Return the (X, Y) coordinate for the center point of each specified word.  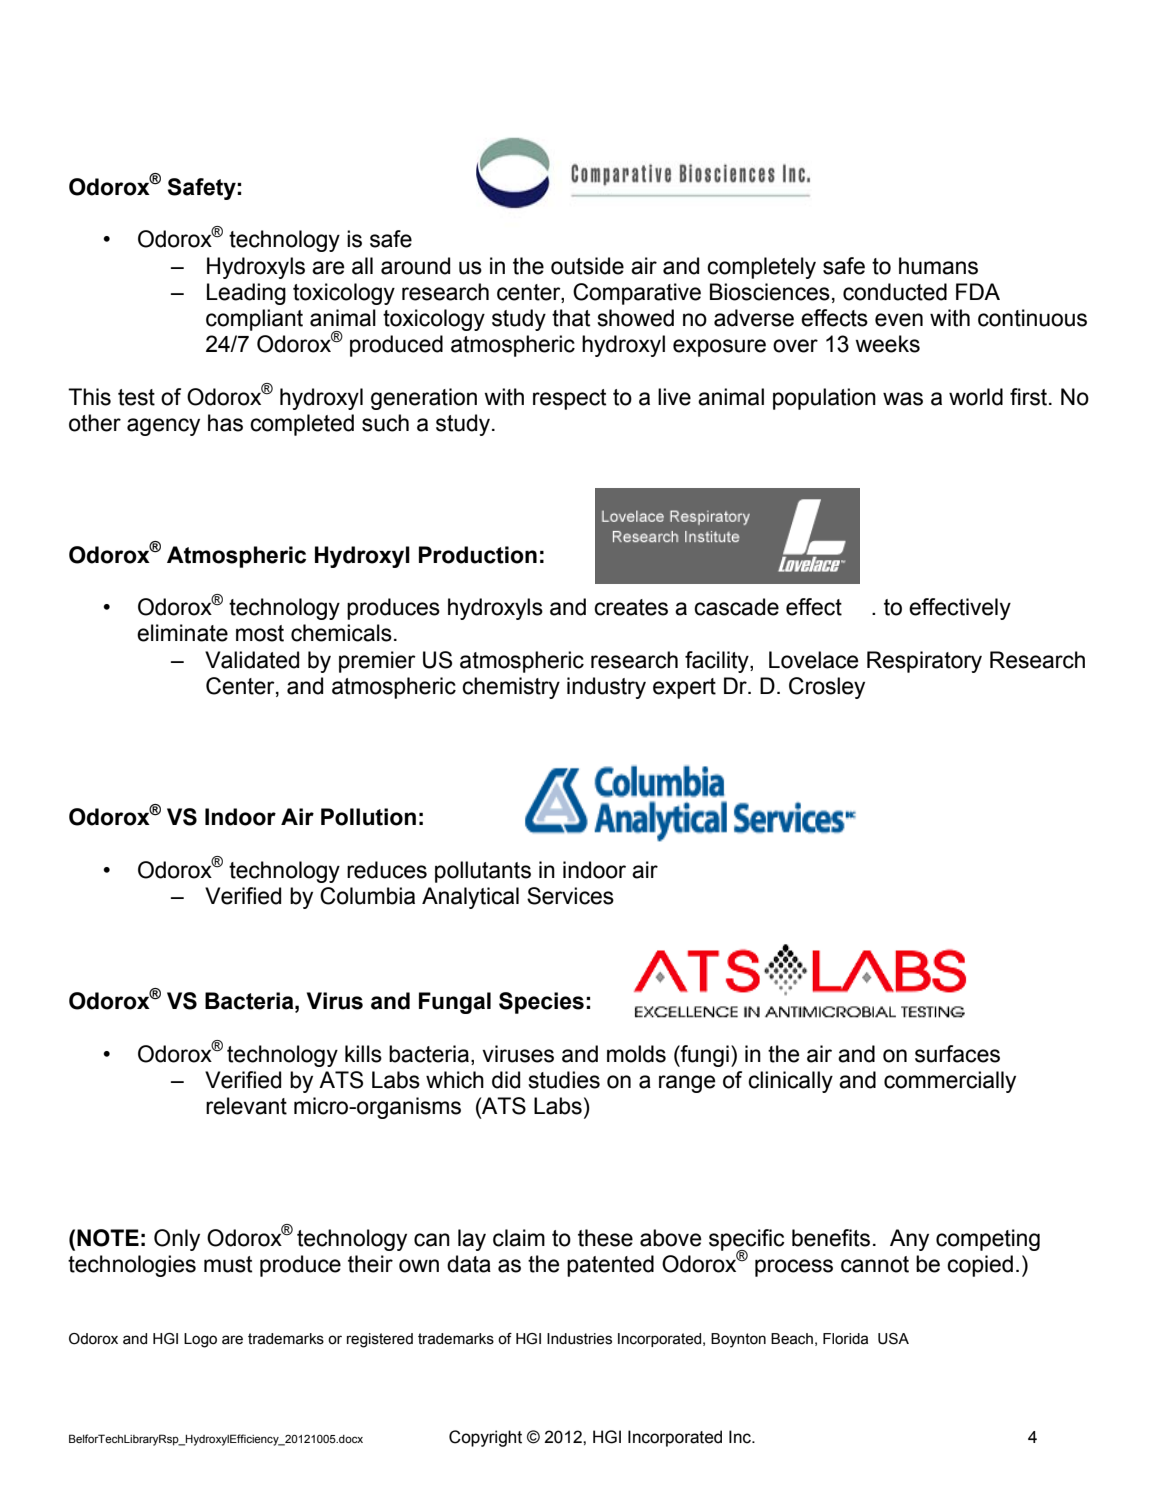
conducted (895, 292)
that (571, 318)
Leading (246, 294)
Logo (200, 1340)
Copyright (485, 1438)
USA (893, 1339)
